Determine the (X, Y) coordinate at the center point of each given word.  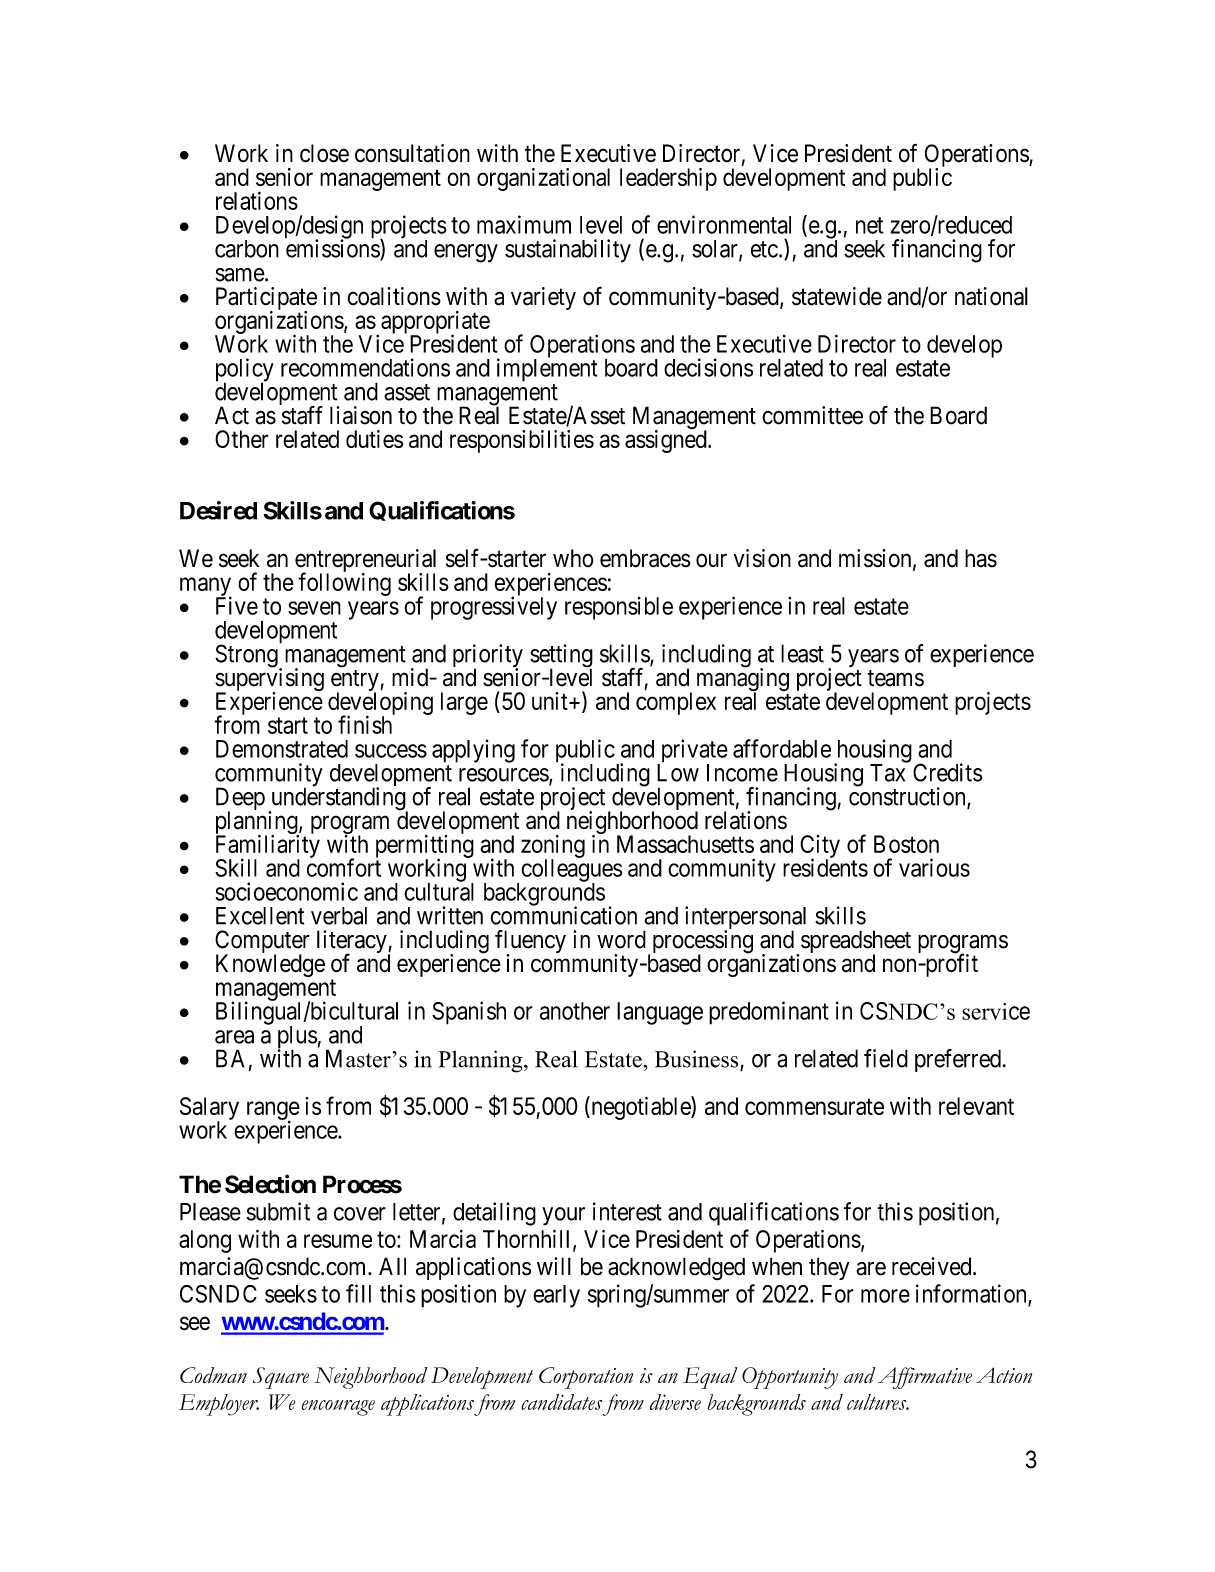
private (693, 752)
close (324, 153)
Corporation (586, 1378)
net (869, 225)
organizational (543, 179)
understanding (337, 799)
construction (908, 797)
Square (281, 1378)
